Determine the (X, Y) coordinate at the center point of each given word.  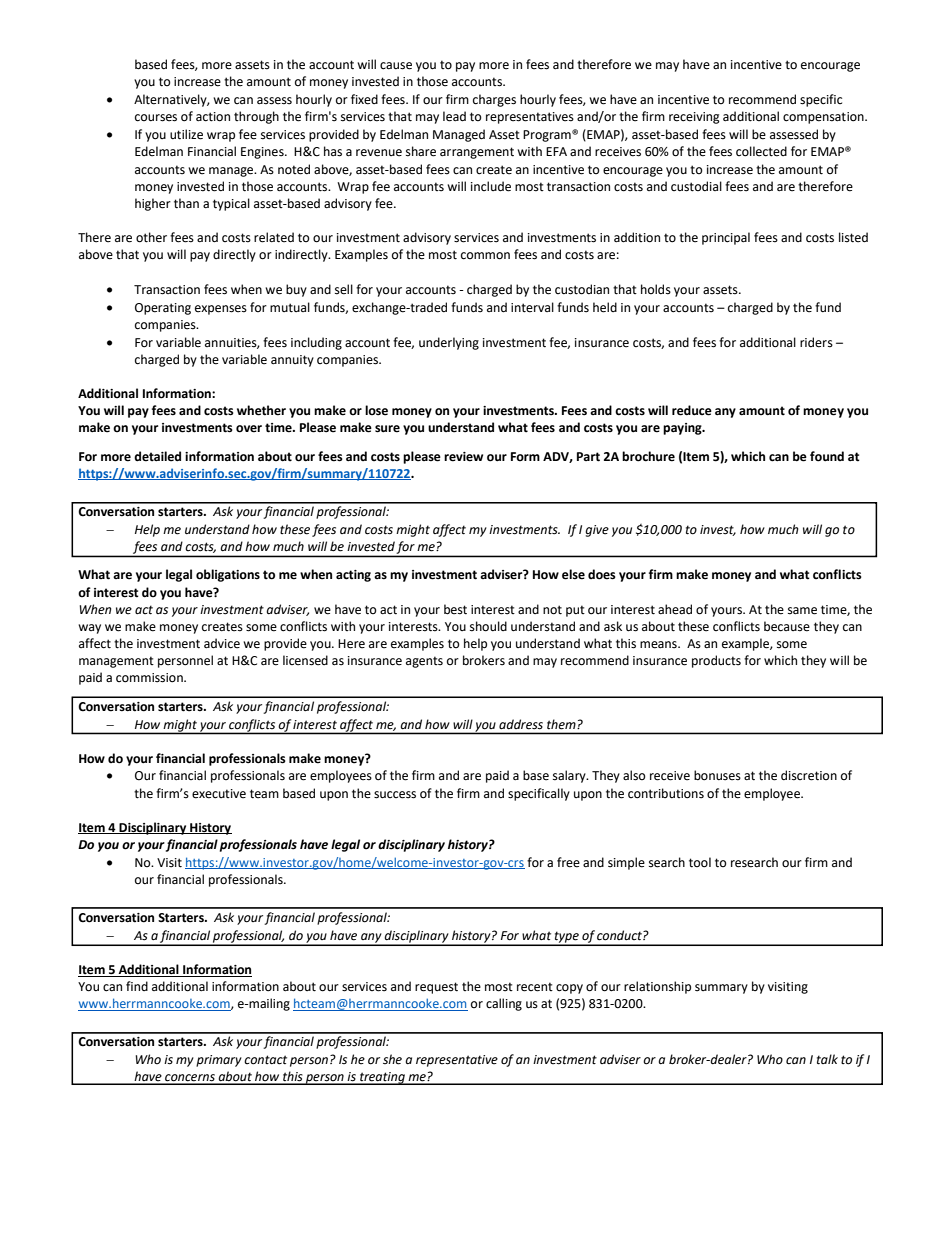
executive (219, 794)
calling (504, 1004)
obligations (228, 575)
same (802, 611)
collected (761, 151)
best (455, 609)
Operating (163, 309)
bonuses (717, 775)
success (395, 795)
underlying (449, 343)
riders (816, 342)
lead (454, 116)
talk (827, 1059)
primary (219, 1061)
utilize (186, 134)
